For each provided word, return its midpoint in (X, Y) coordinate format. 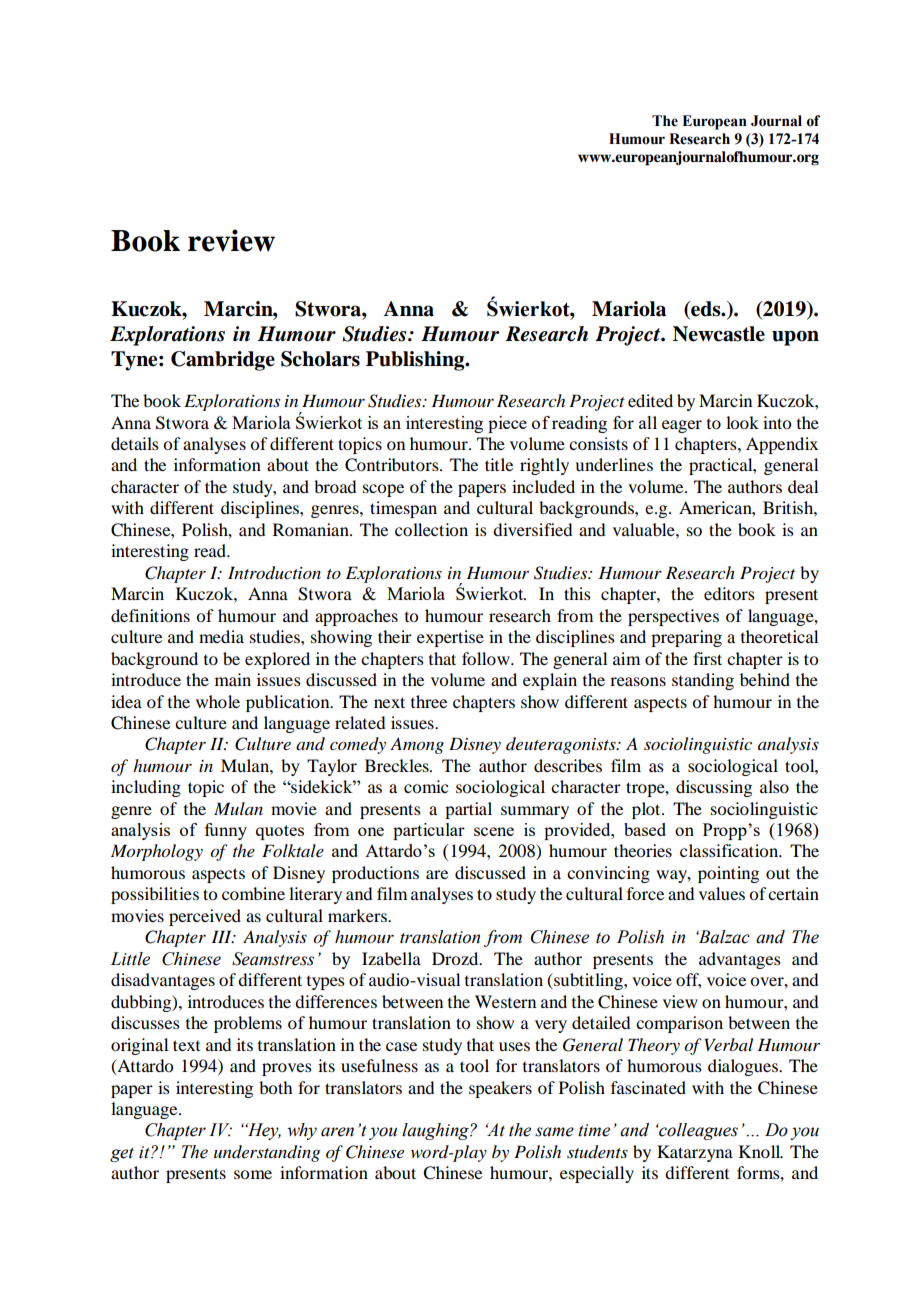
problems (248, 1024)
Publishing (416, 361)
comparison (679, 1024)
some (253, 1174)
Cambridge (223, 361)
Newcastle (719, 334)
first (707, 658)
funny (226, 831)
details (135, 443)
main (233, 679)
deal (803, 486)
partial (468, 810)
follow (487, 658)
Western (505, 1001)
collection (431, 529)
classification (730, 850)
